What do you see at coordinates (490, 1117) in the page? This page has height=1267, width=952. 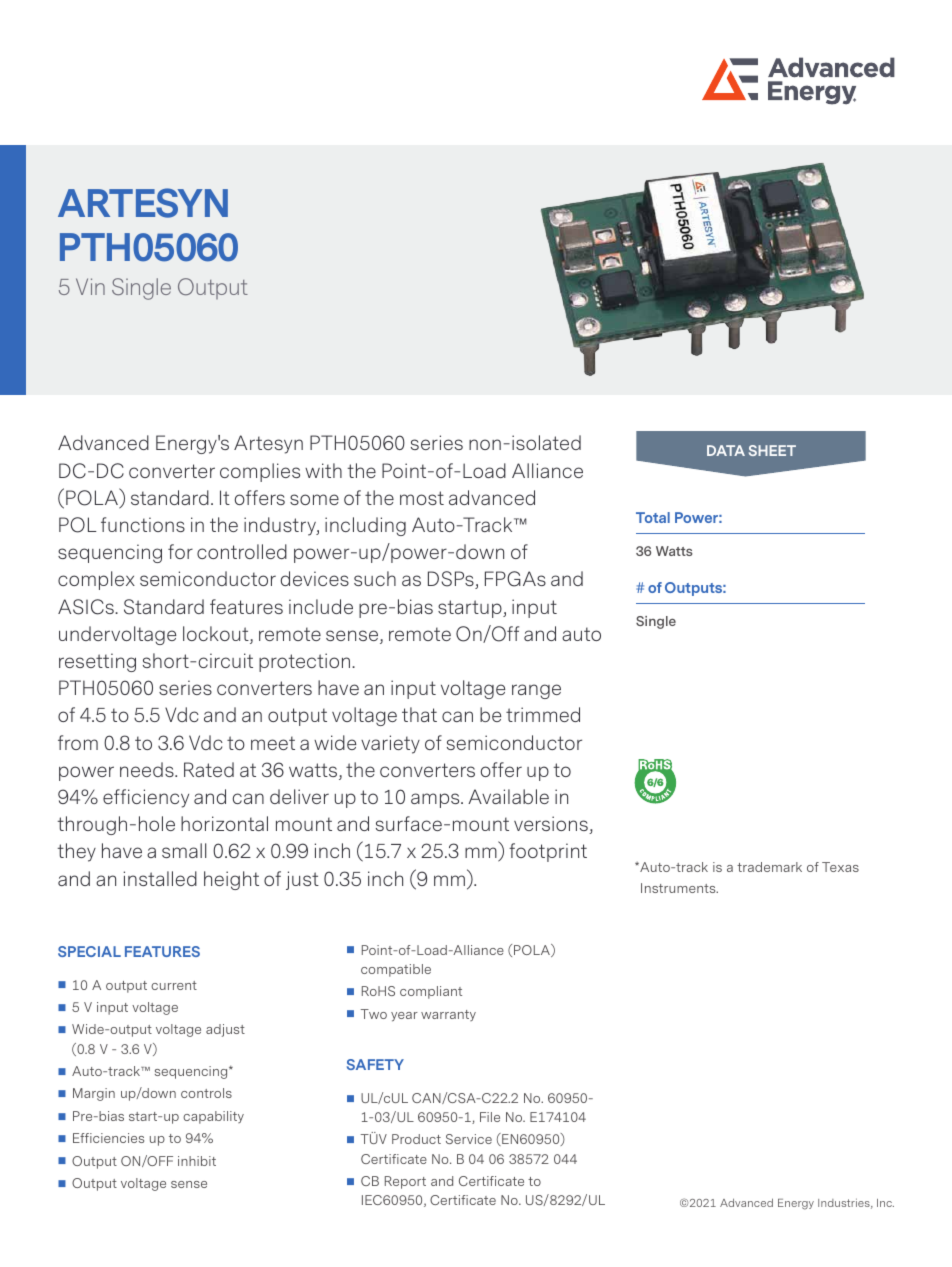 I see `File` at bounding box center [490, 1117].
